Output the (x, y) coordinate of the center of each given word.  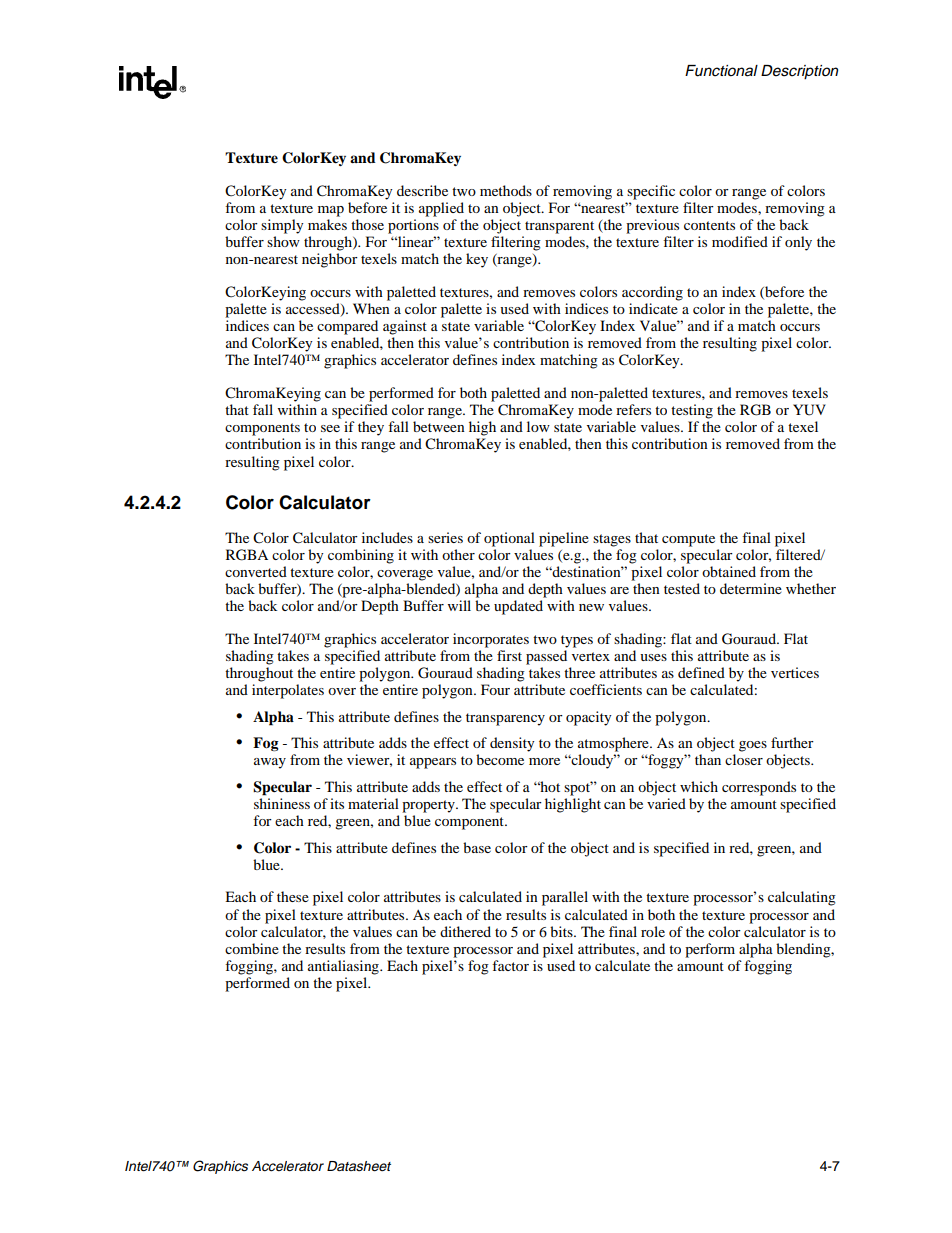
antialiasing (344, 967)
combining (361, 556)
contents (709, 225)
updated (518, 607)
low (538, 426)
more (544, 761)
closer (744, 759)
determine (751, 588)
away (270, 763)
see (330, 428)
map (331, 211)
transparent (559, 227)
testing (692, 411)
